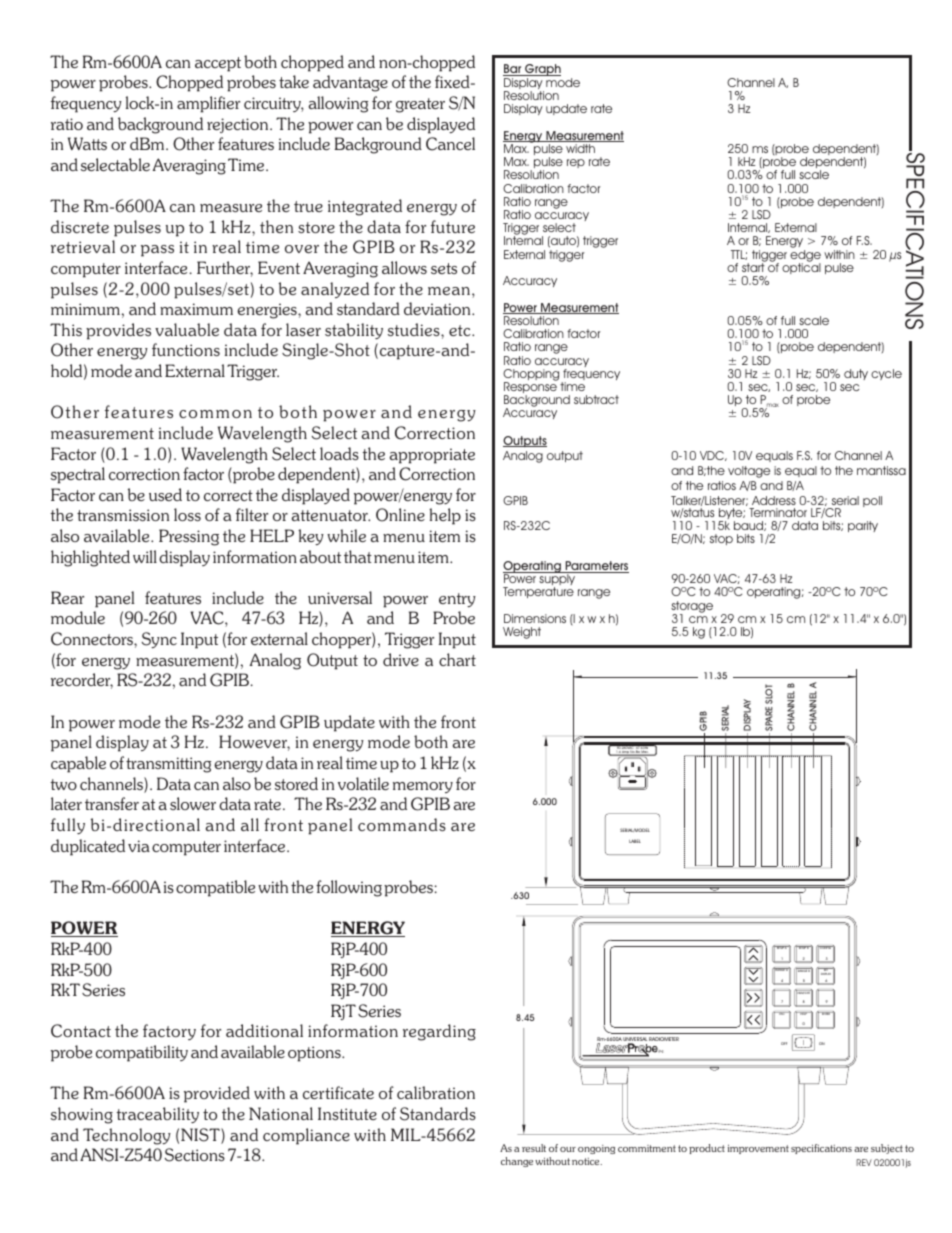 The height and width of the page is (1233, 952). I want to click on amplifier, so click(208, 104).
